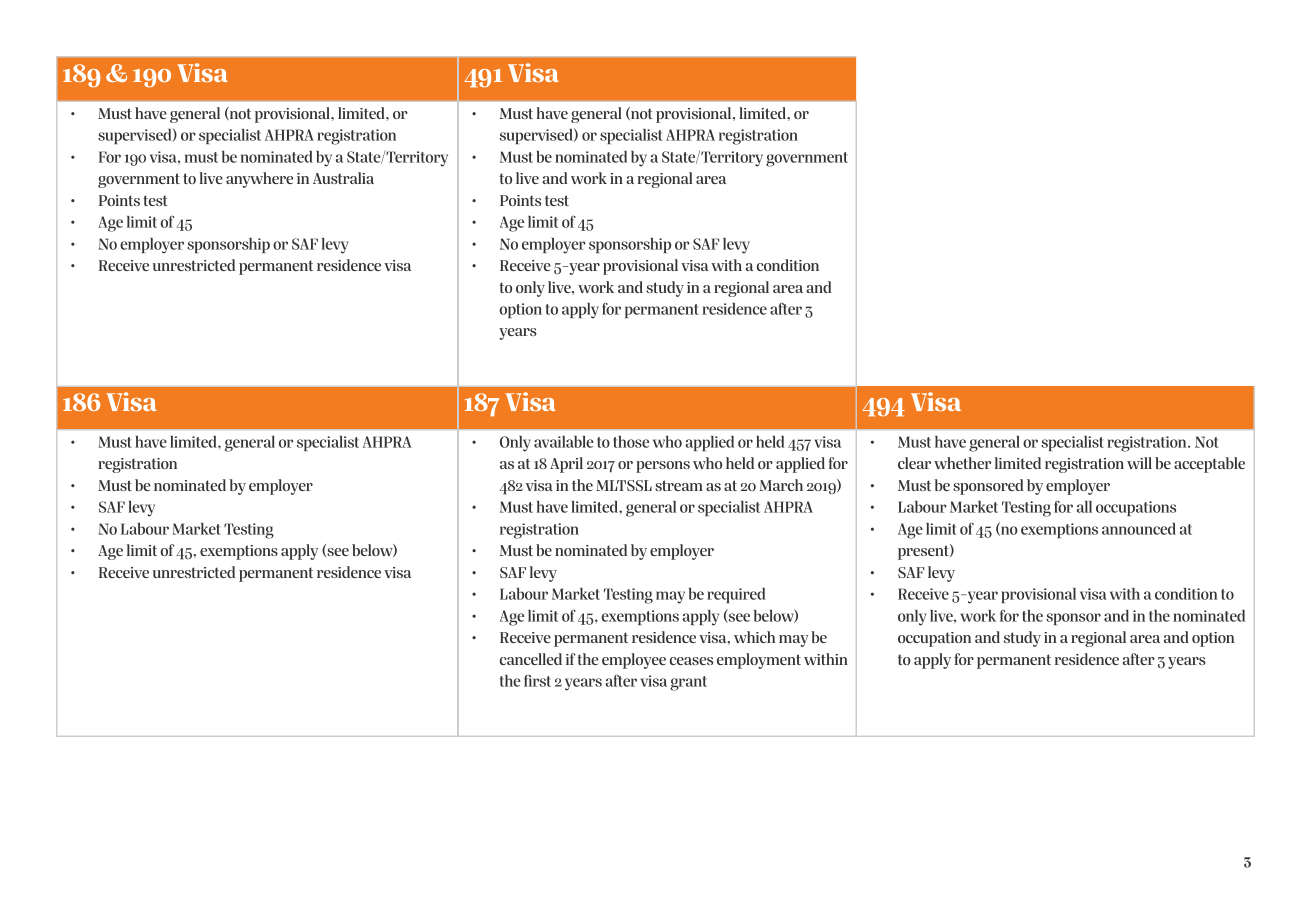 The image size is (1308, 924). I want to click on April, so click(566, 465).
